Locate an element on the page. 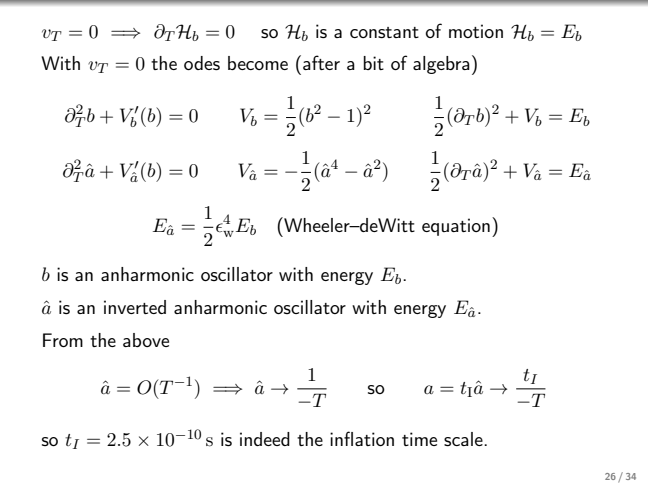 Image resolution: width=648 pixels, height=486 pixels. inverted is located at coordinates (135, 307).
